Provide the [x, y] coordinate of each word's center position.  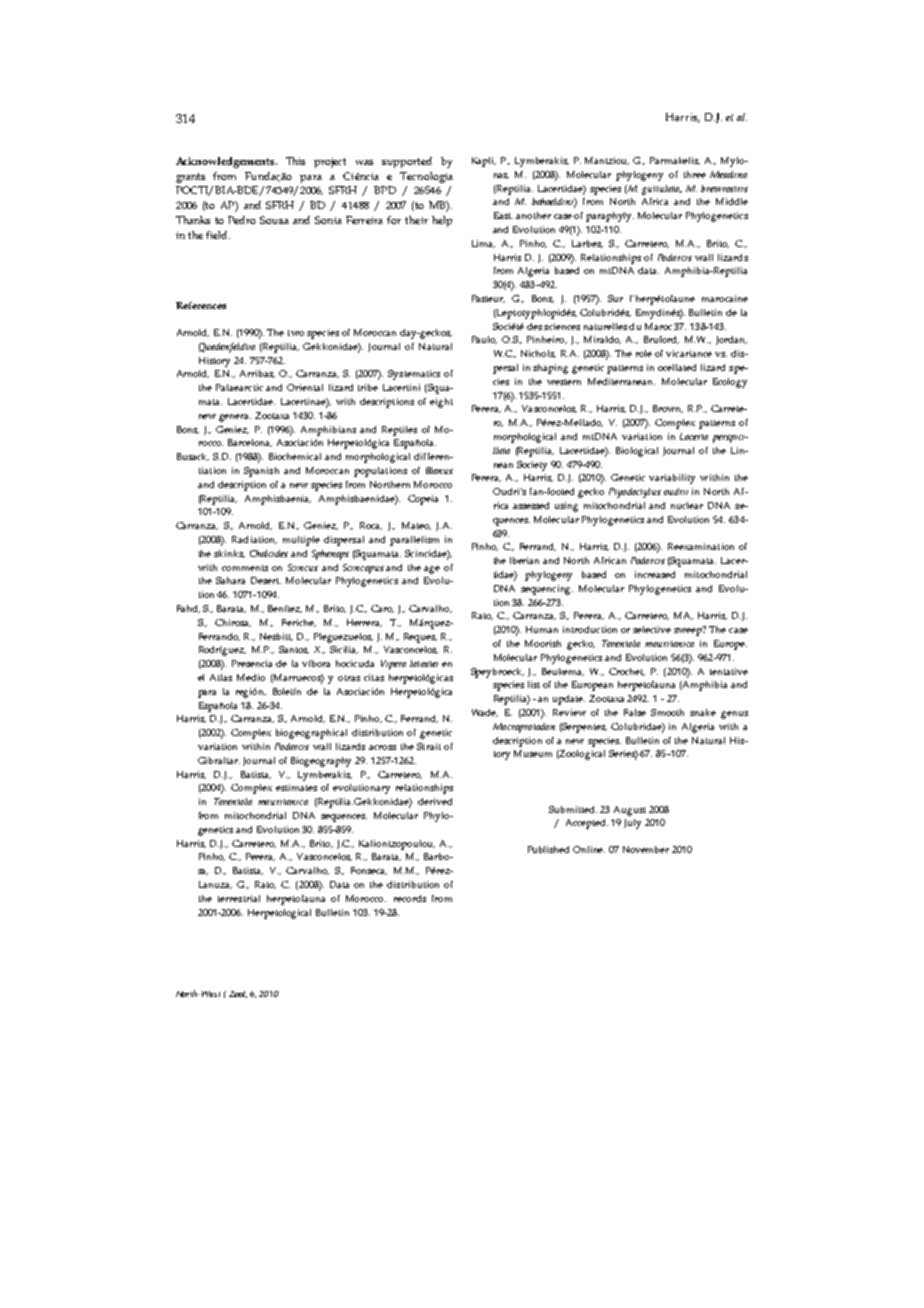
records [410, 898]
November [646, 849]
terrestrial [239, 898]
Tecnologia [426, 177]
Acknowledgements [226, 162]
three [695, 174]
